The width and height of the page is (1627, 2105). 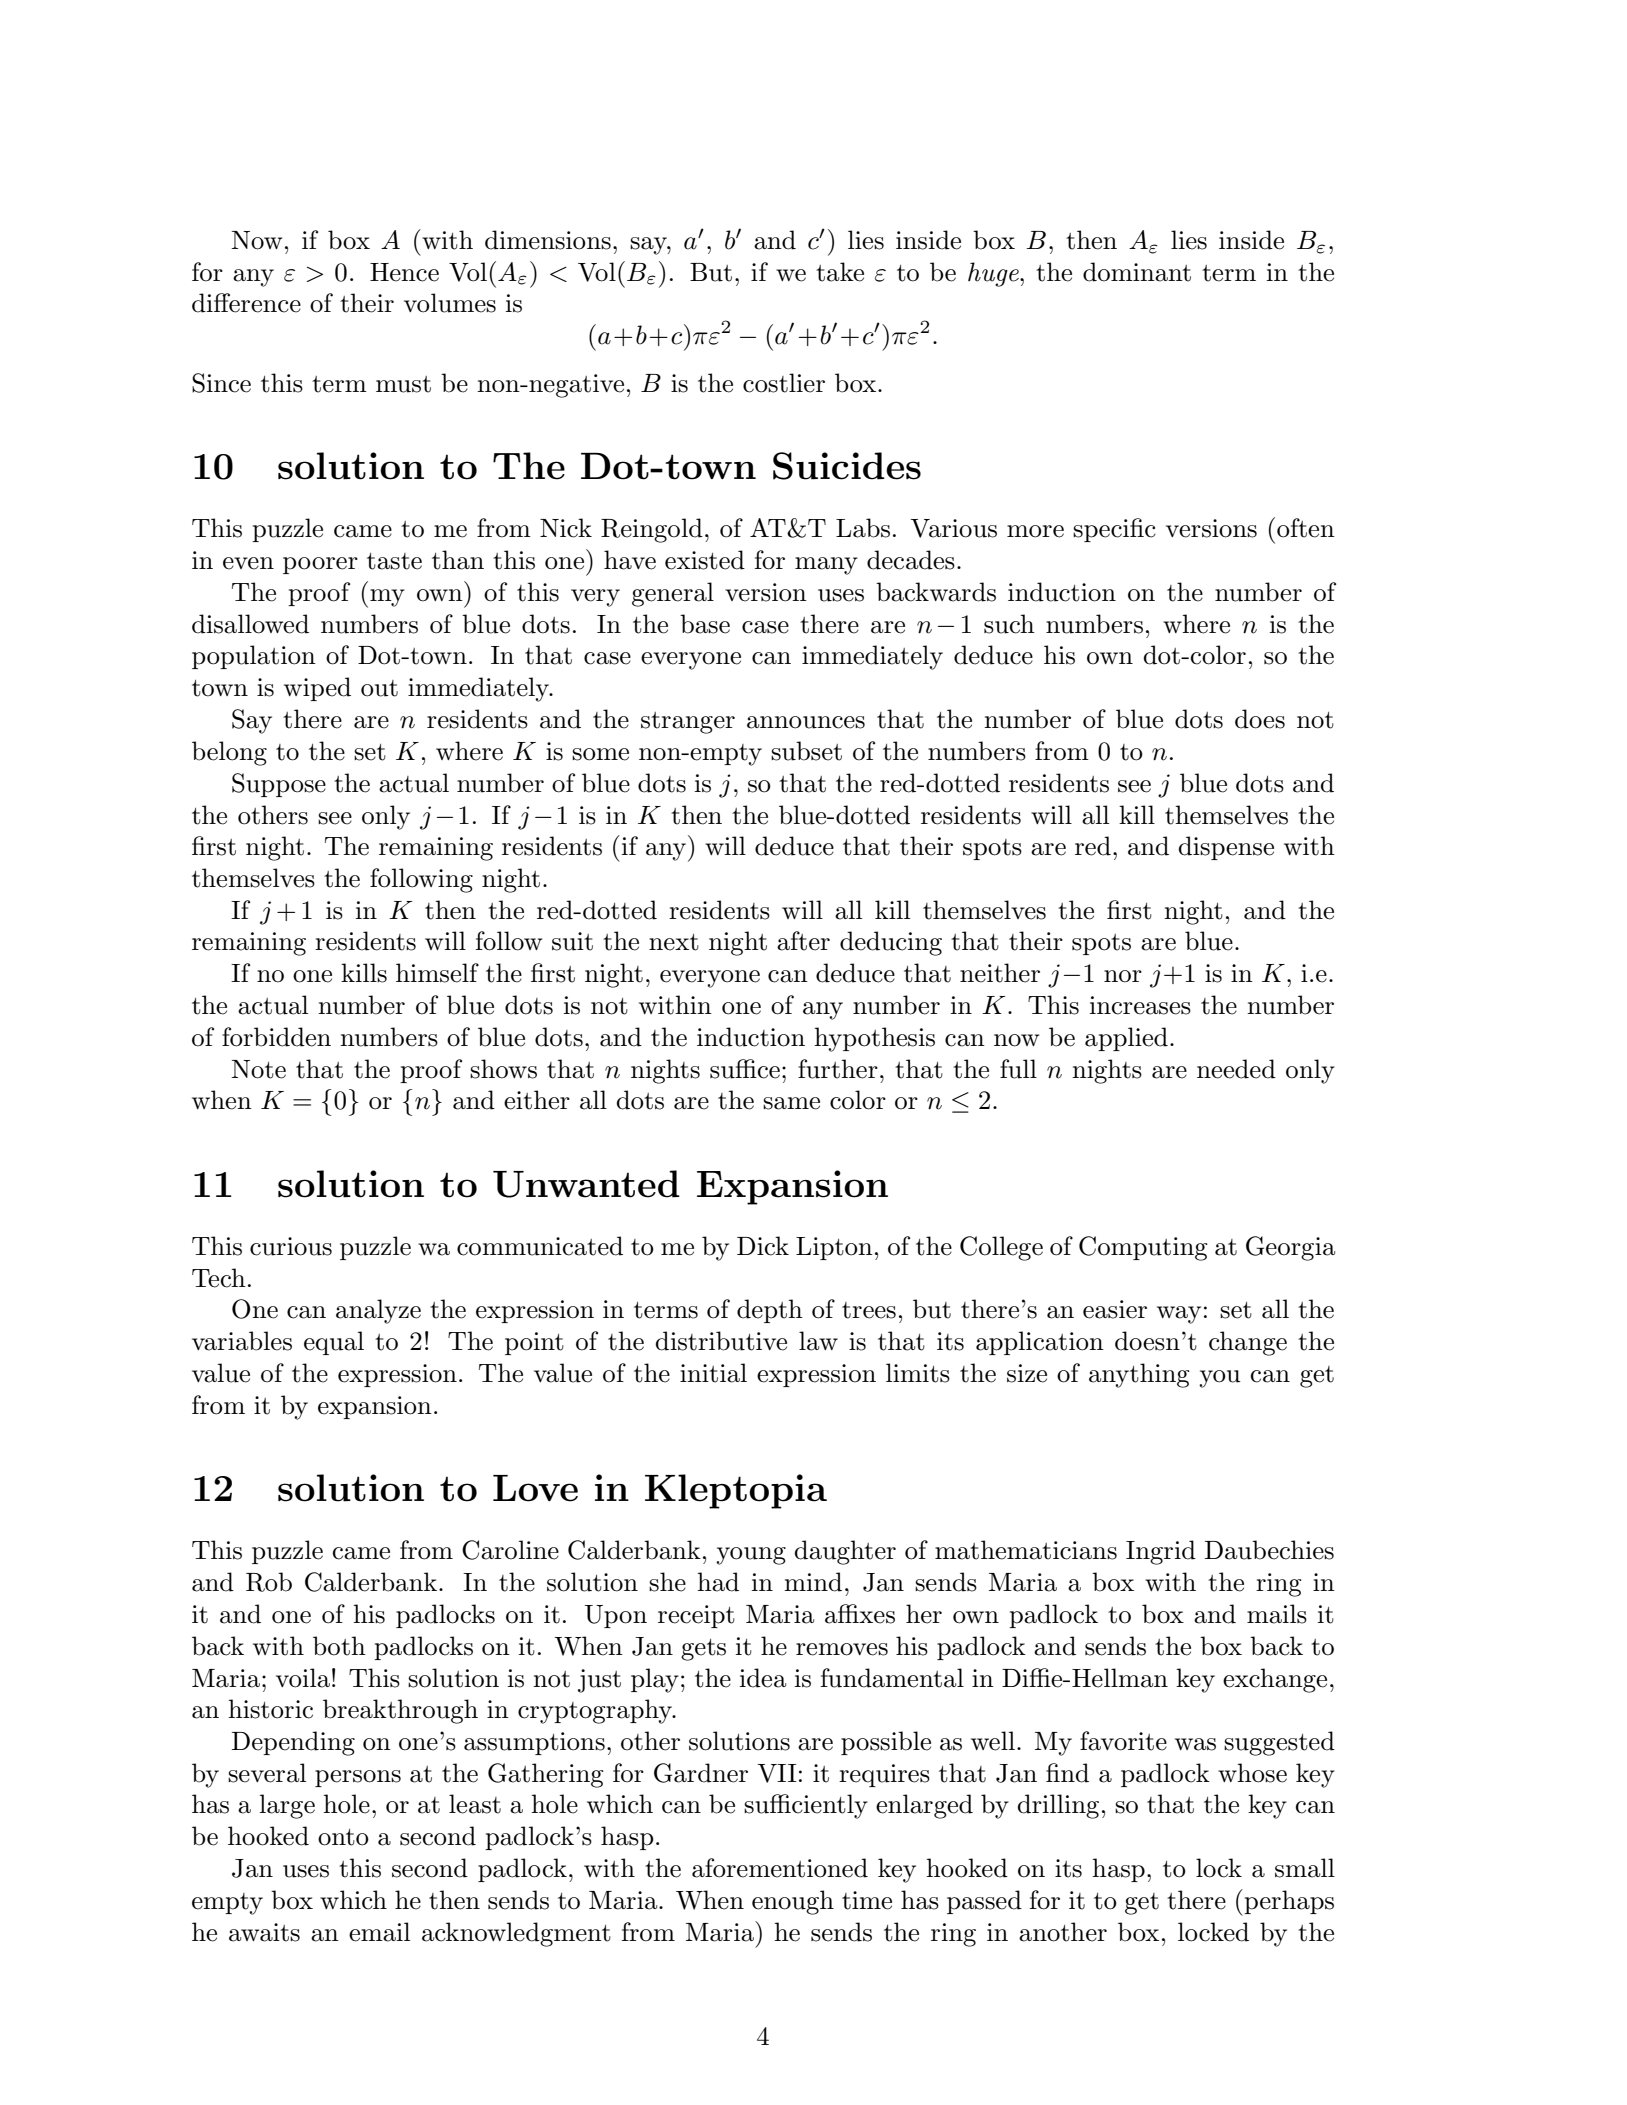 I want to click on dominant, so click(x=1137, y=272).
